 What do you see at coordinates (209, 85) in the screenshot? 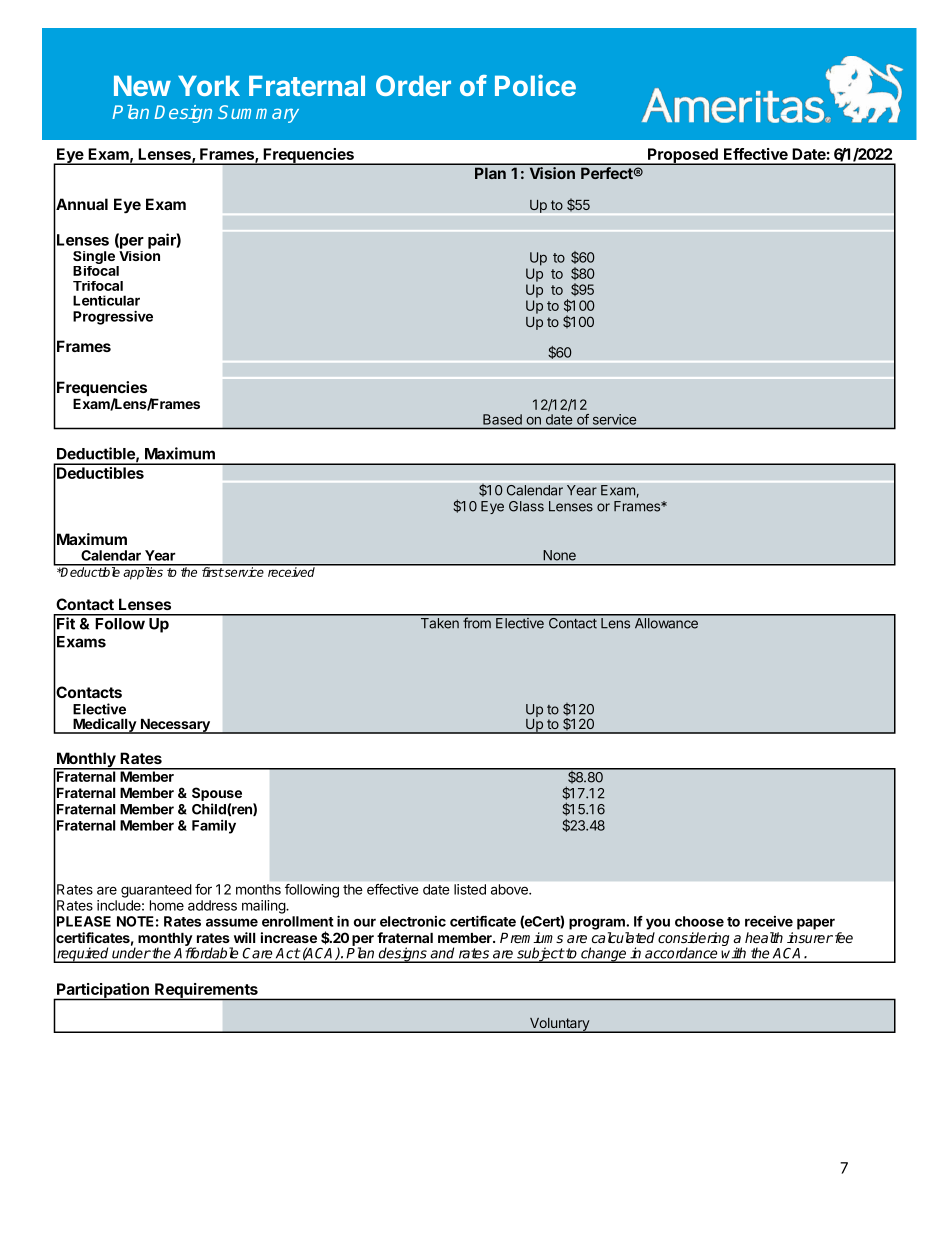
I see `York` at bounding box center [209, 85].
